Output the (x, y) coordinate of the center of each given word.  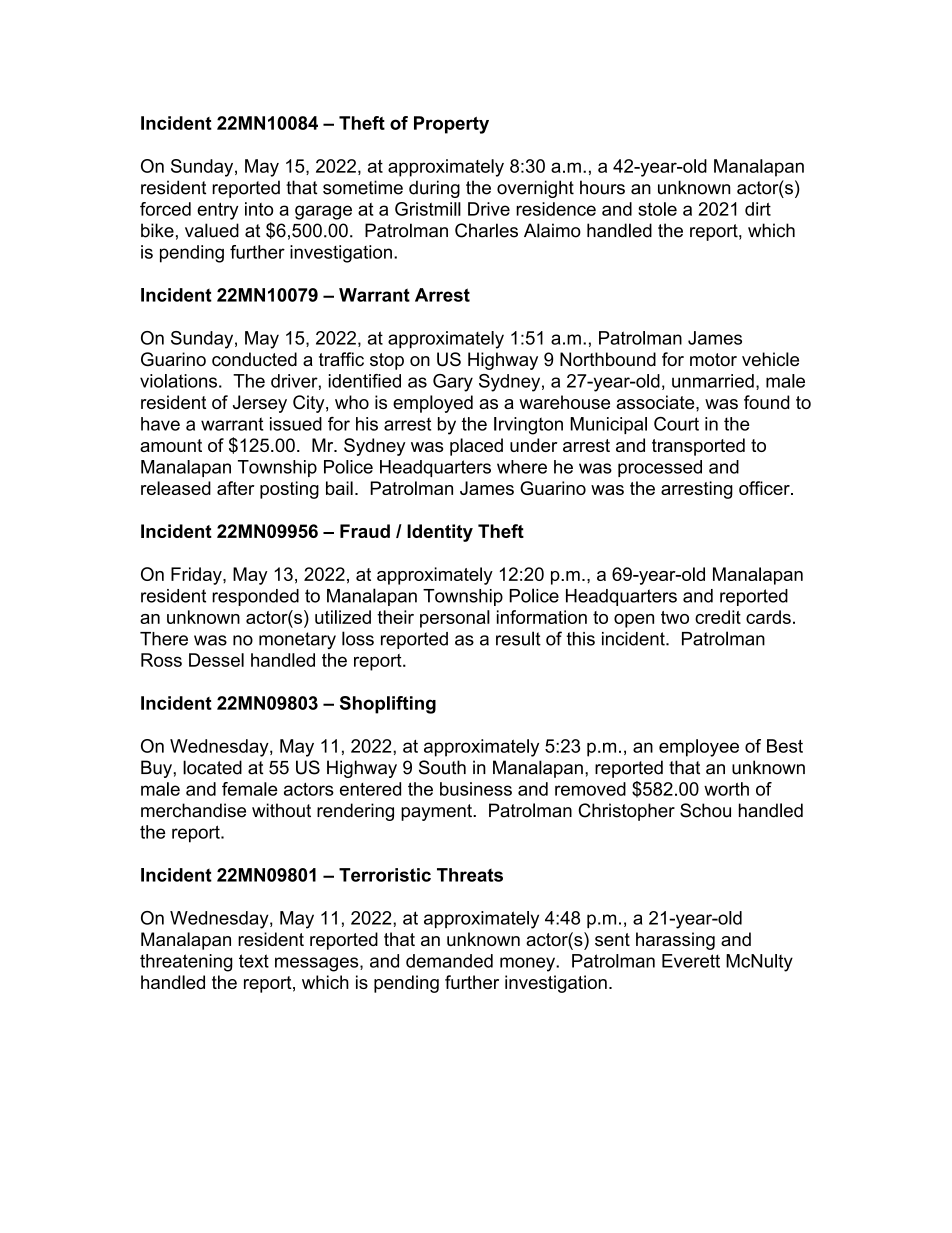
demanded (449, 961)
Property (451, 125)
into (259, 209)
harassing (675, 941)
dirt (758, 209)
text (254, 961)
